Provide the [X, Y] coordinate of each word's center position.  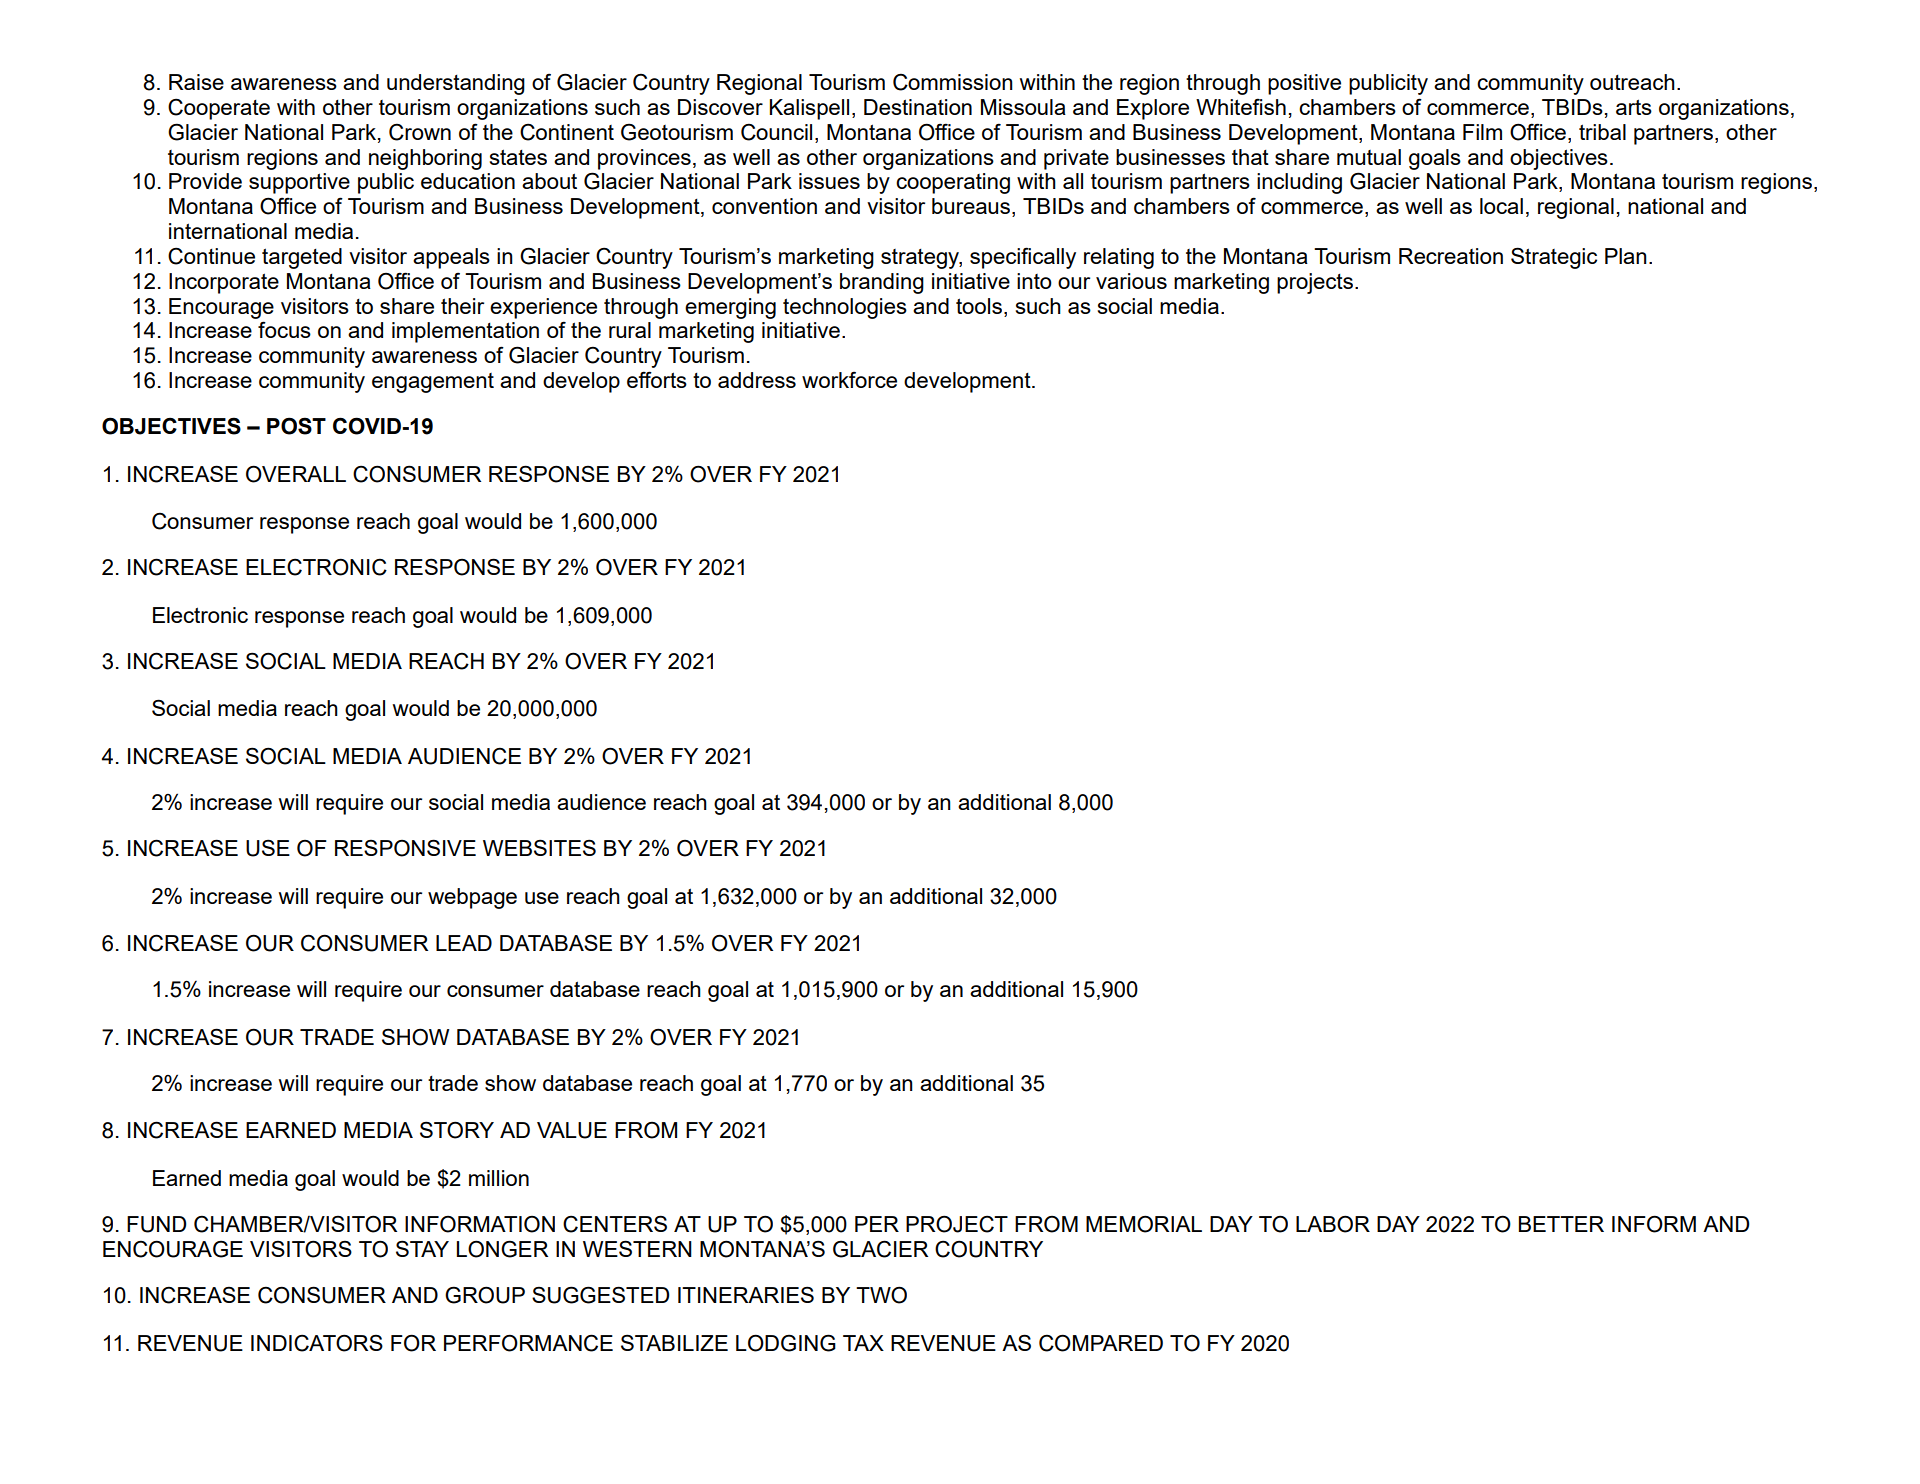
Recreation [1451, 256]
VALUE [572, 1130]
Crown [420, 132]
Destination [918, 107]
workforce [849, 379]
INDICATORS [317, 1343]
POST [296, 426]
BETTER [1561, 1224]
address [757, 380]
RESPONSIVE [405, 848]
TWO [881, 1295]
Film [1482, 132]
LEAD [464, 943]
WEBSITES [539, 847]
